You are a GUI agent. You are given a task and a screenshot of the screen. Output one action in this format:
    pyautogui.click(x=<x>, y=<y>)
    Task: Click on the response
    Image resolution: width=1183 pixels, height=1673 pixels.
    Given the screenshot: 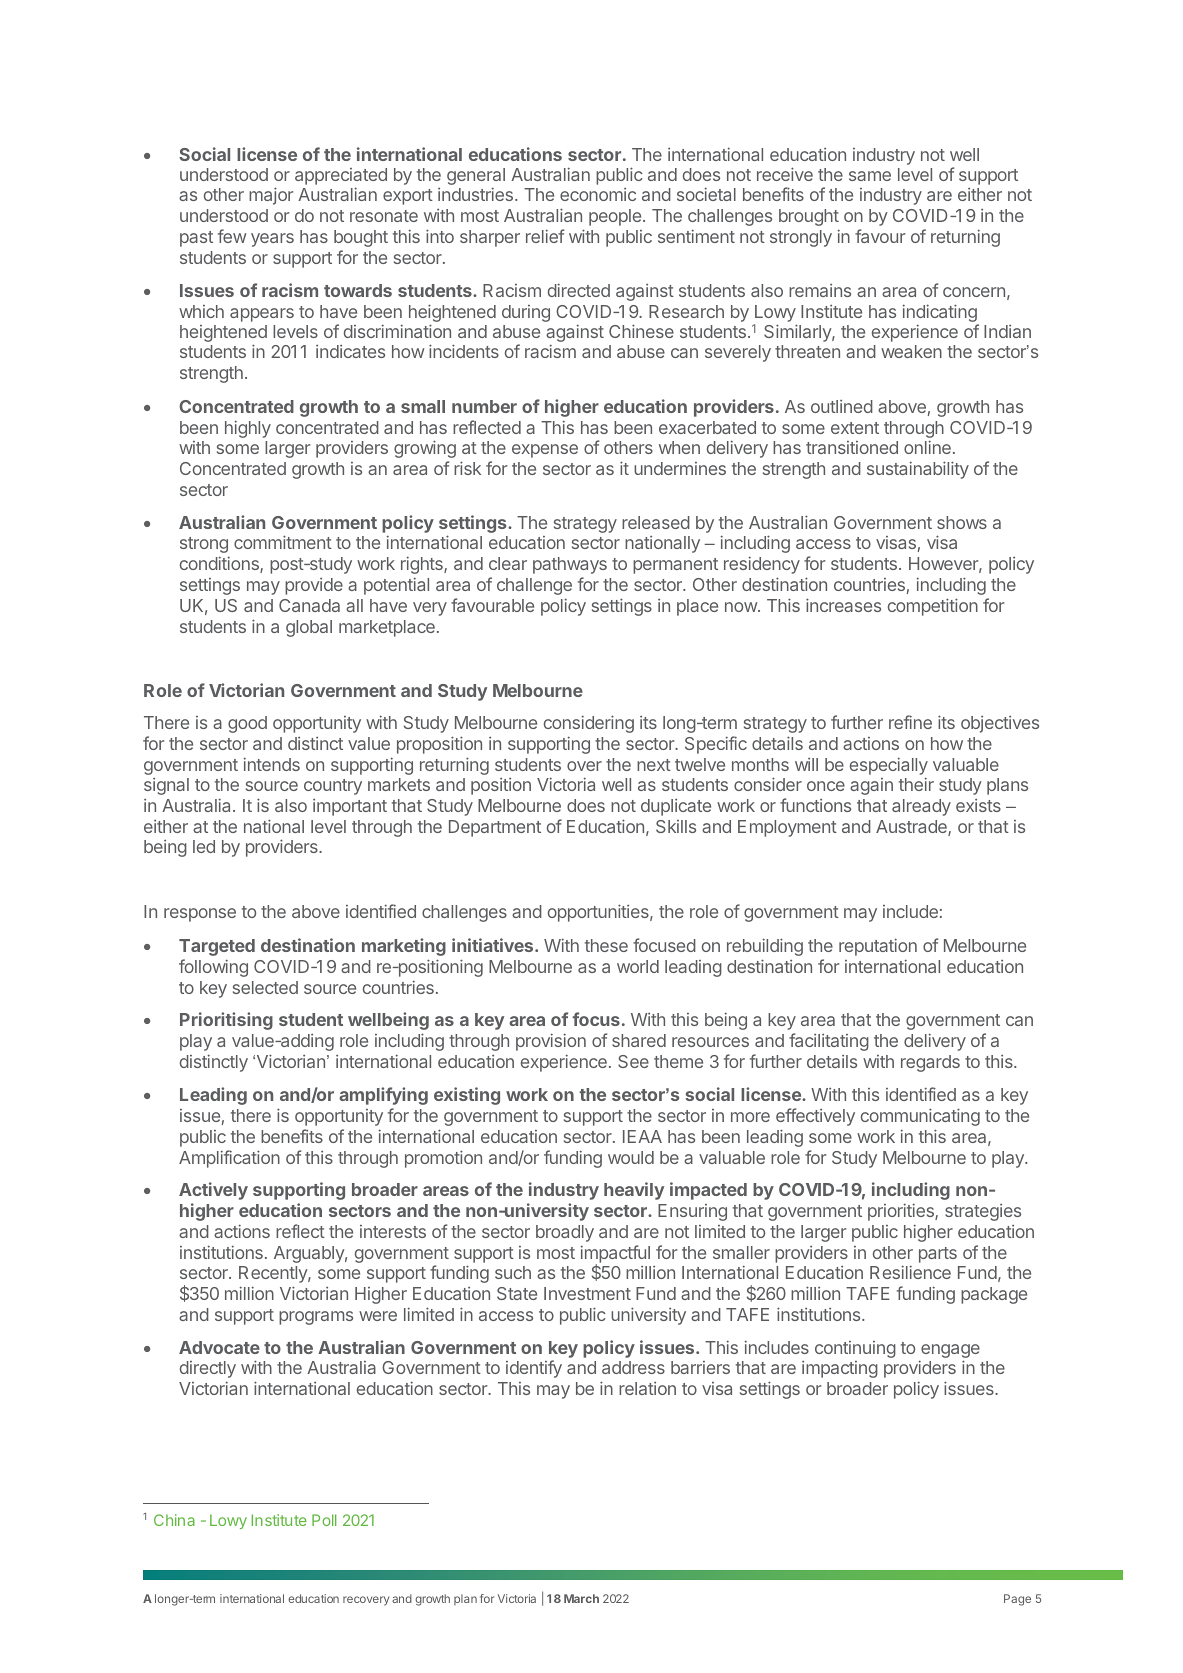 What is the action you would take?
    pyautogui.click(x=200, y=915)
